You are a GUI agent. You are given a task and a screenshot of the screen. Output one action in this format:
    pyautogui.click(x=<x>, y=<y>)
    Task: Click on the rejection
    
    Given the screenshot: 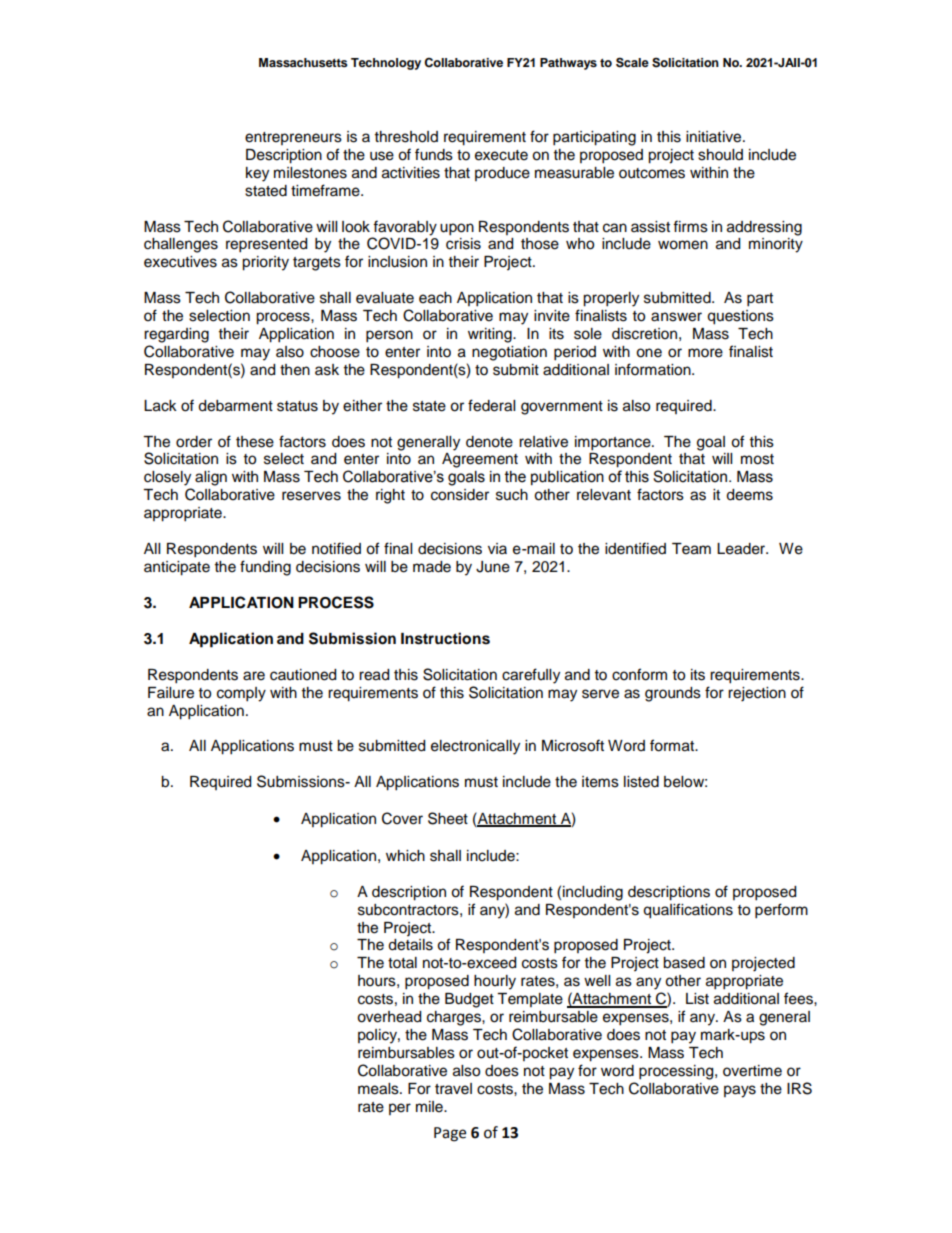 What is the action you would take?
    pyautogui.click(x=757, y=694)
